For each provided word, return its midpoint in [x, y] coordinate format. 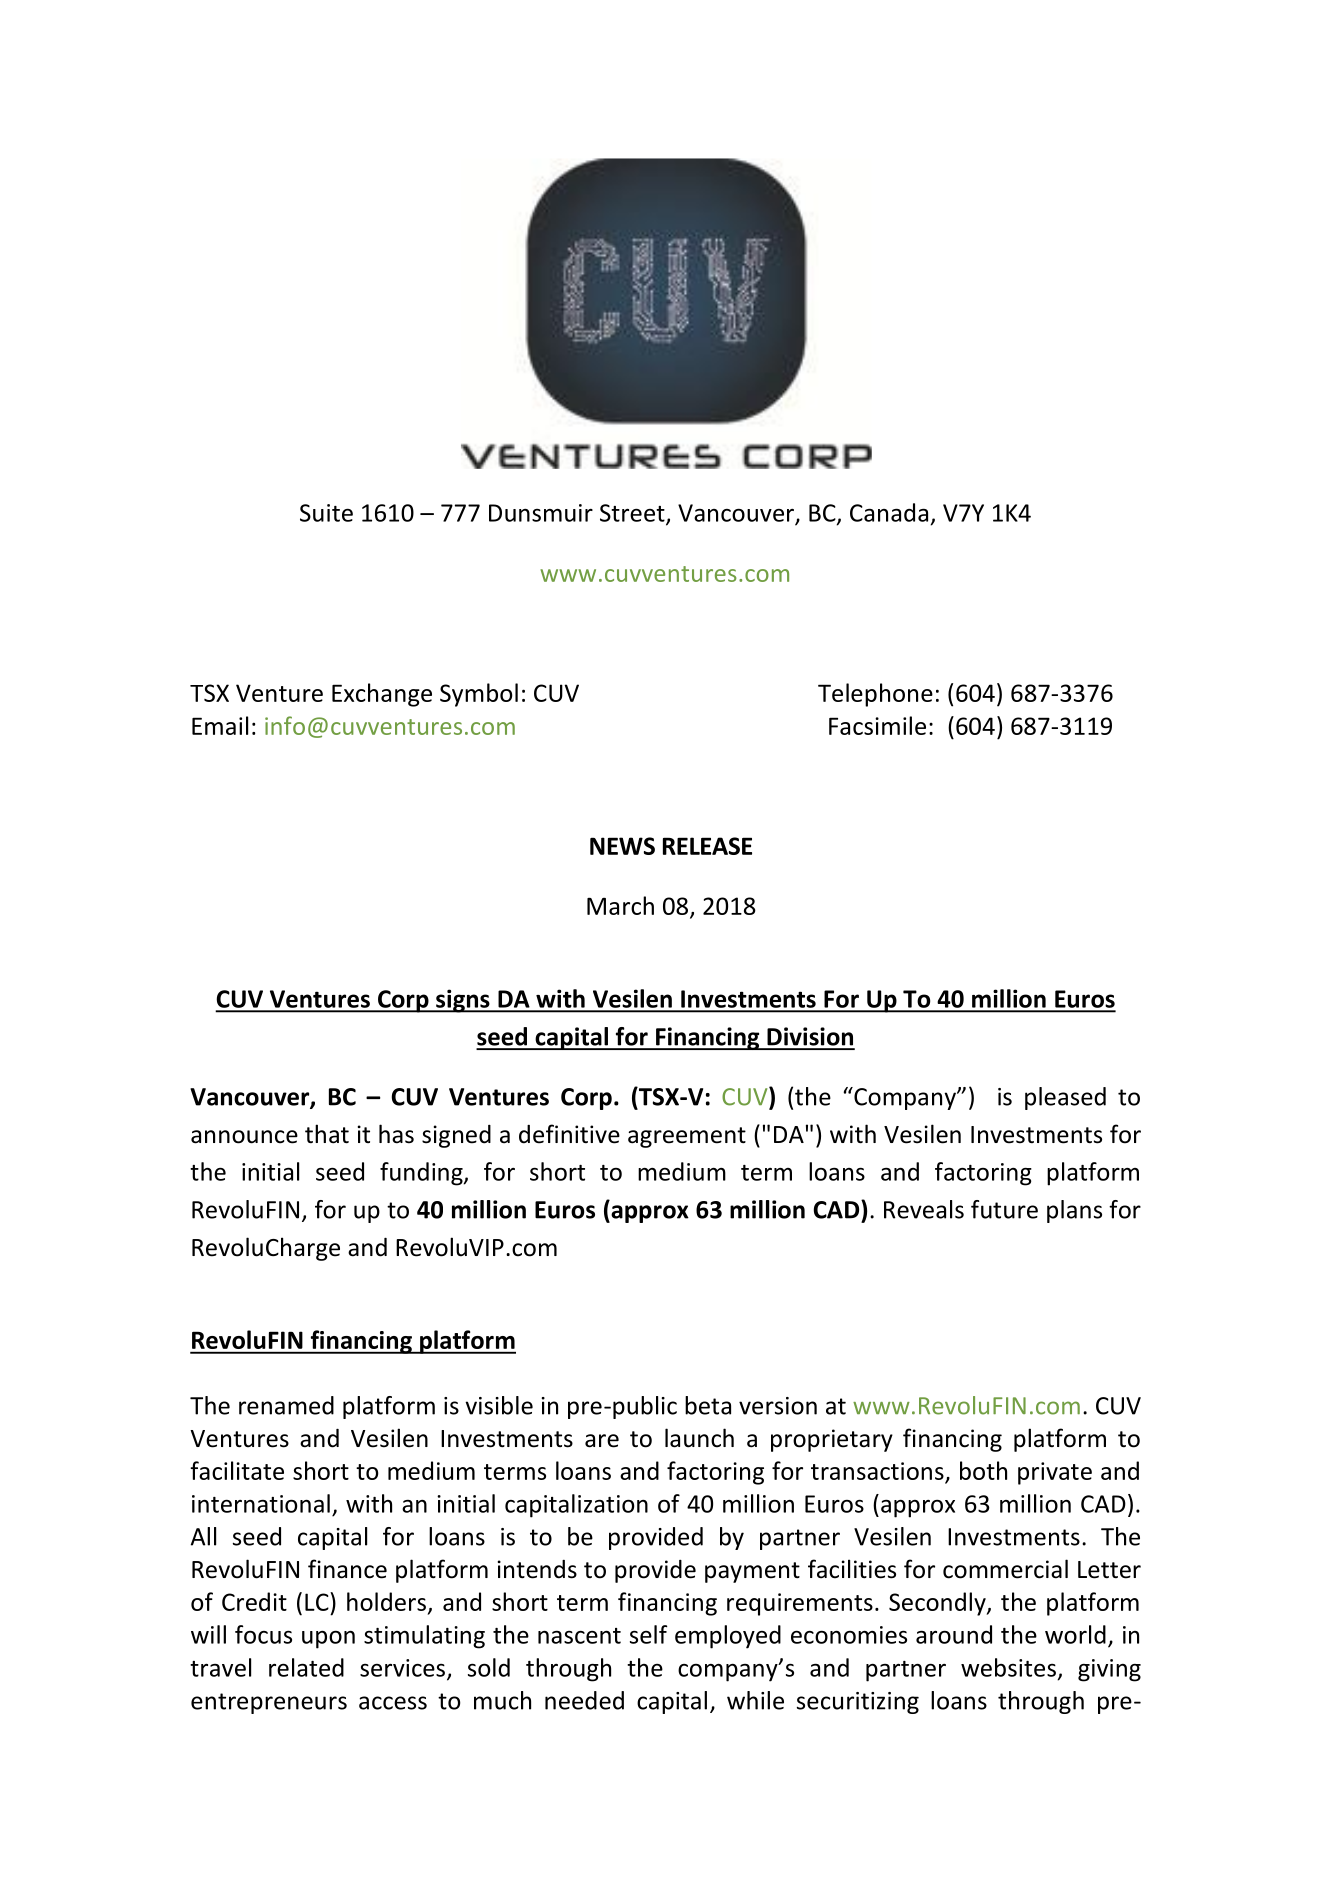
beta [708, 1405]
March [620, 905]
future [1004, 1209]
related [306, 1667]
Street [633, 514]
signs [463, 1001]
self [649, 1634]
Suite [326, 513]
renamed [286, 1405]
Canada [889, 512]
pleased [1065, 1098]
